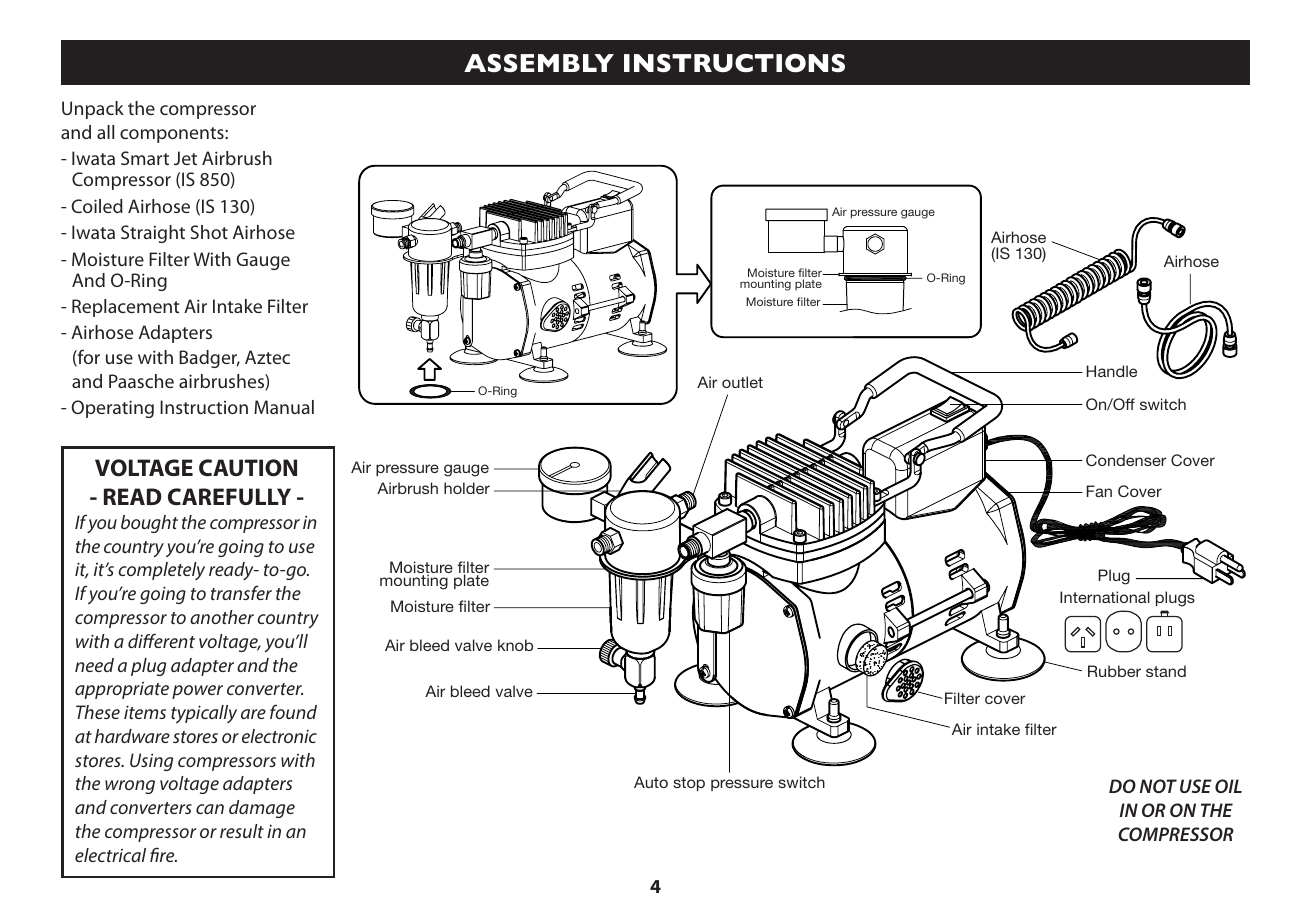 The image size is (1311, 924). Describe the element at coordinates (689, 784) in the page. I see `stop` at that location.
